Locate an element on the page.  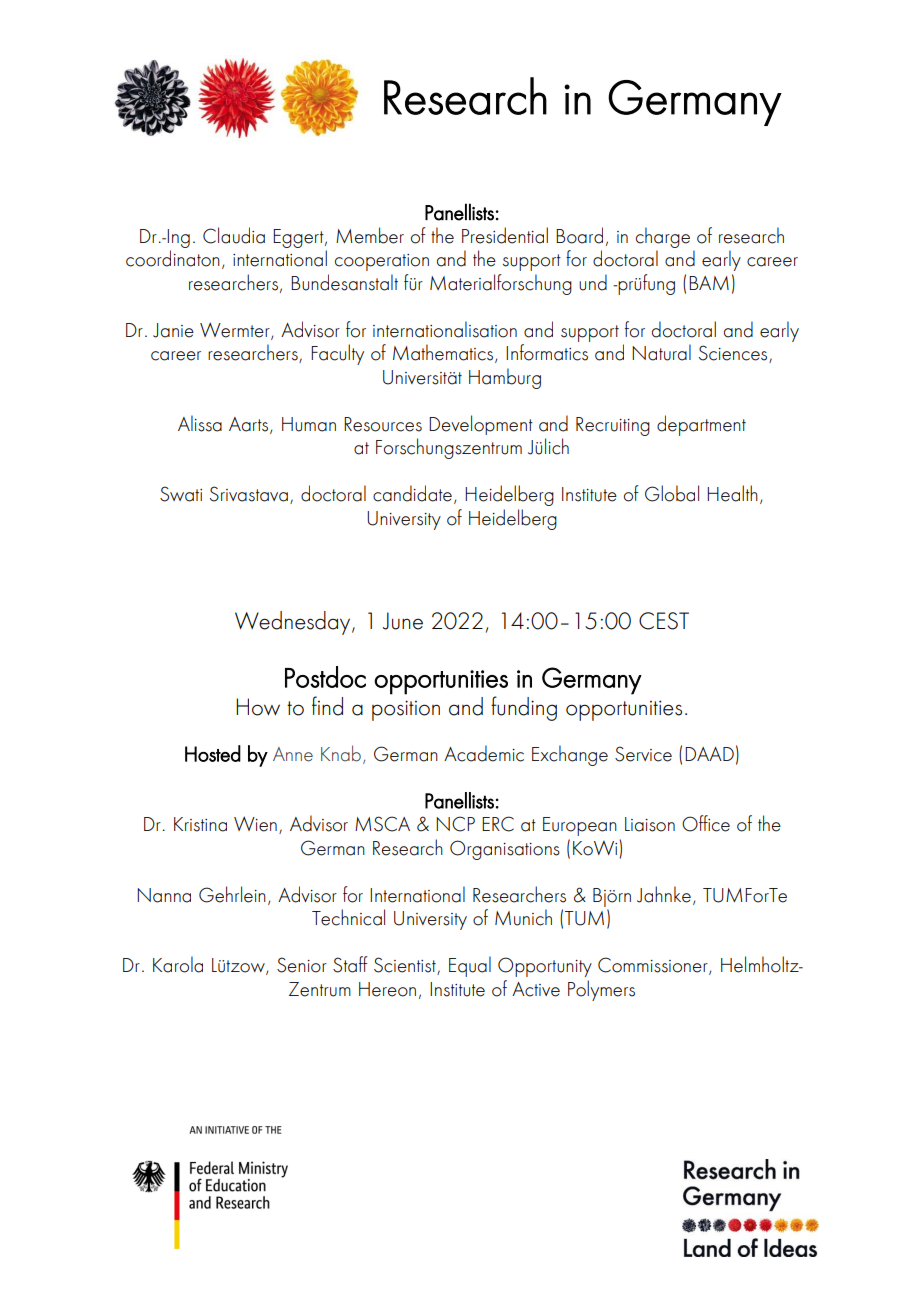
Claudia is located at coordinates (234, 235).
